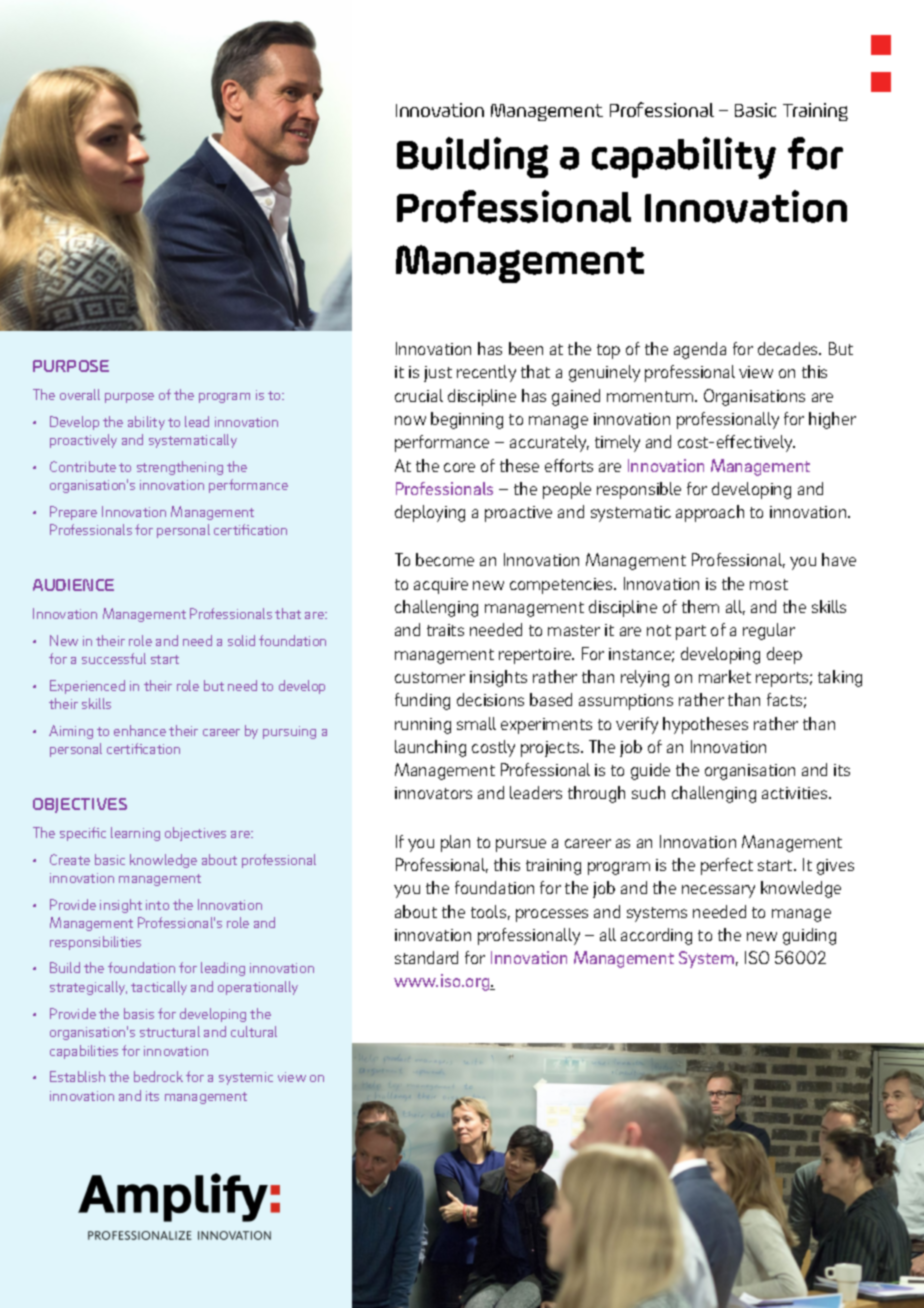 Image resolution: width=924 pixels, height=1308 pixels. Describe the element at coordinates (254, 1031) in the document. I see `cultural` at that location.
